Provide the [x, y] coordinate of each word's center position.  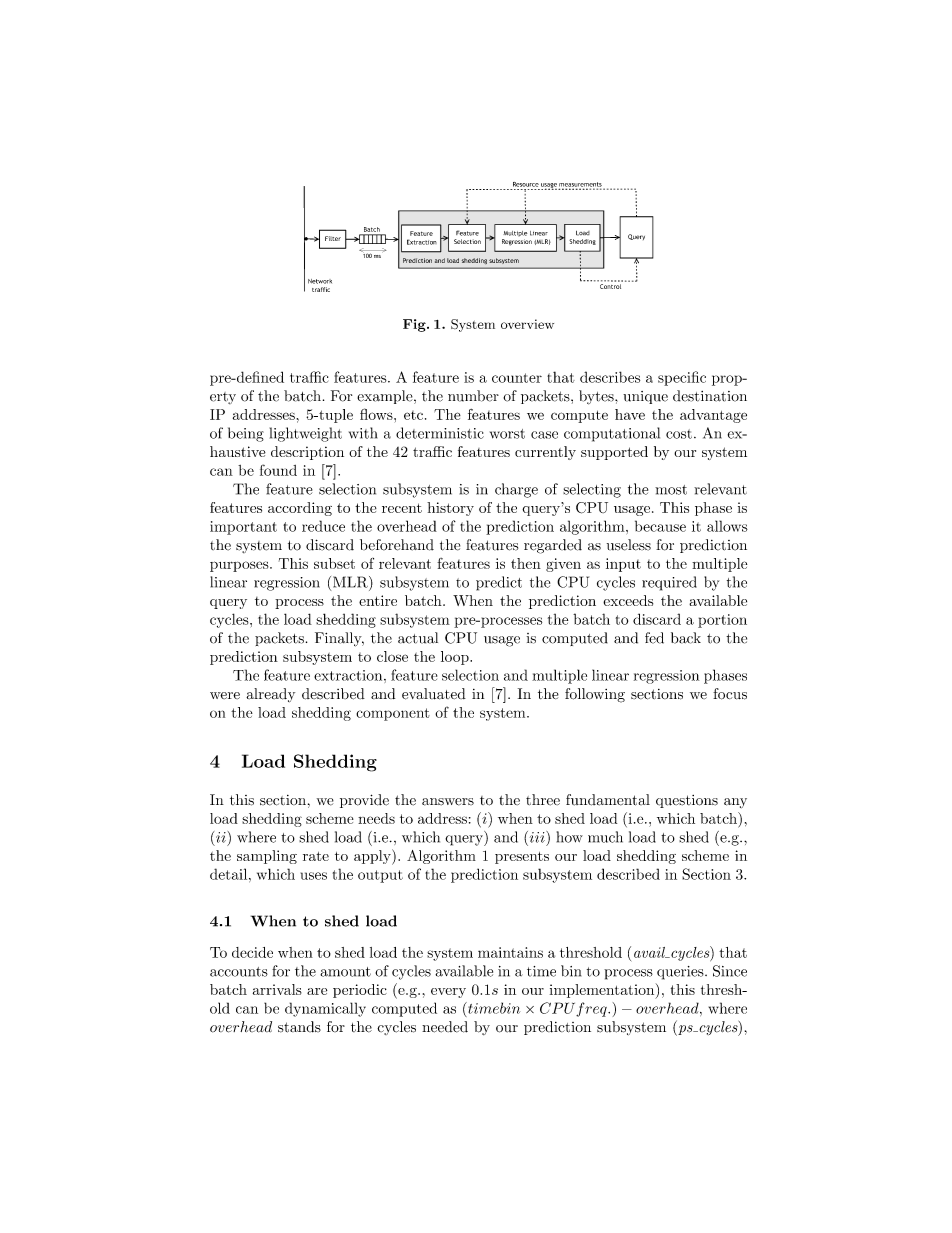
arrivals [277, 989]
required [669, 583]
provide [364, 801]
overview [527, 324]
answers [448, 802]
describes [610, 377]
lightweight [306, 434]
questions [687, 801]
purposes [240, 566]
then [526, 563]
